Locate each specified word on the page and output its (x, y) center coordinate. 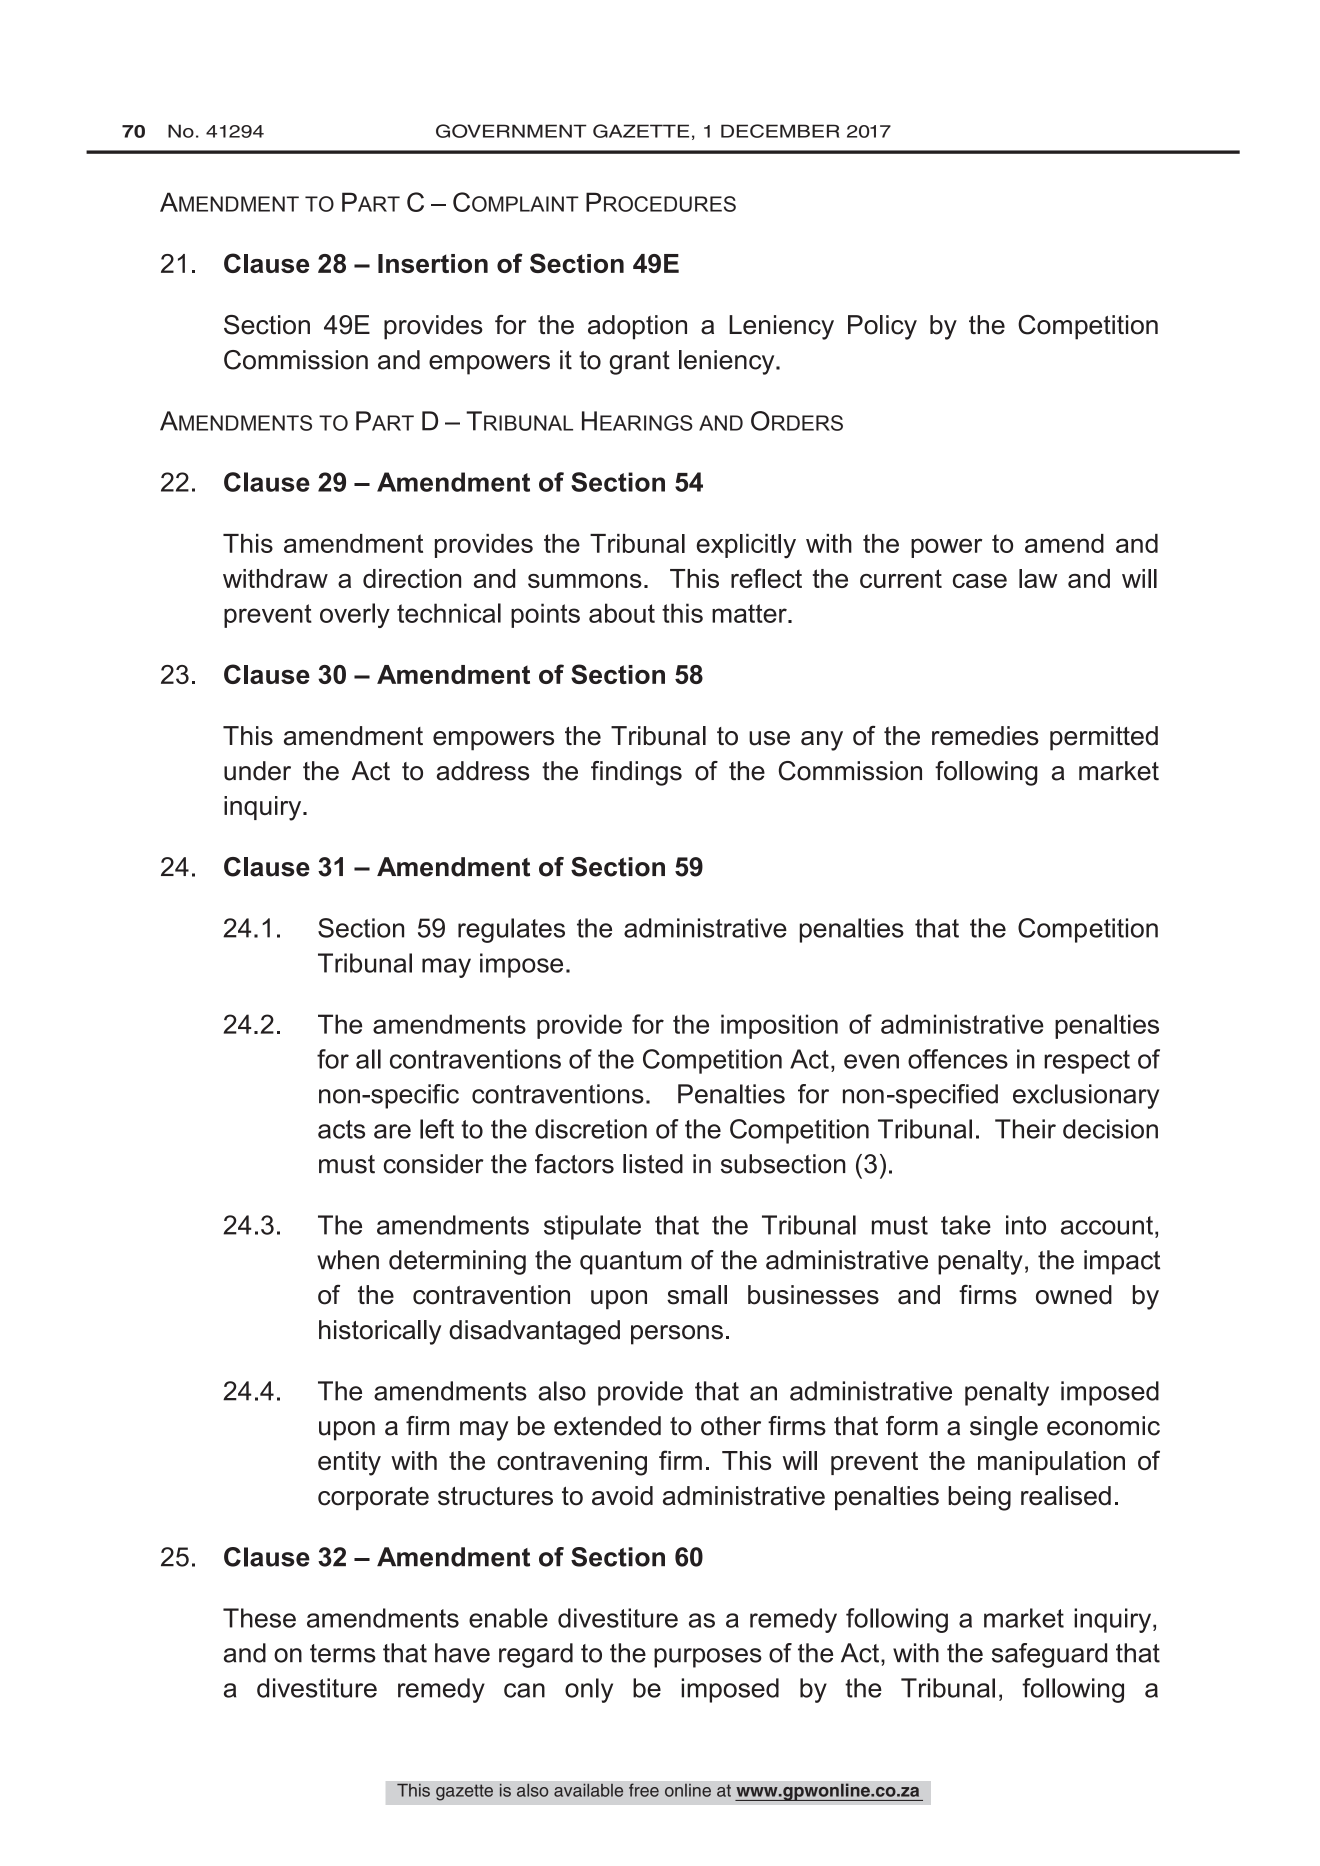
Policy (882, 327)
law (1038, 578)
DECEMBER (780, 131)
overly (355, 615)
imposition (779, 1026)
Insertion (433, 263)
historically (380, 1332)
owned (1074, 1295)
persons (677, 1335)
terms (343, 1653)
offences (958, 1059)
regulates (511, 930)
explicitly (746, 546)
